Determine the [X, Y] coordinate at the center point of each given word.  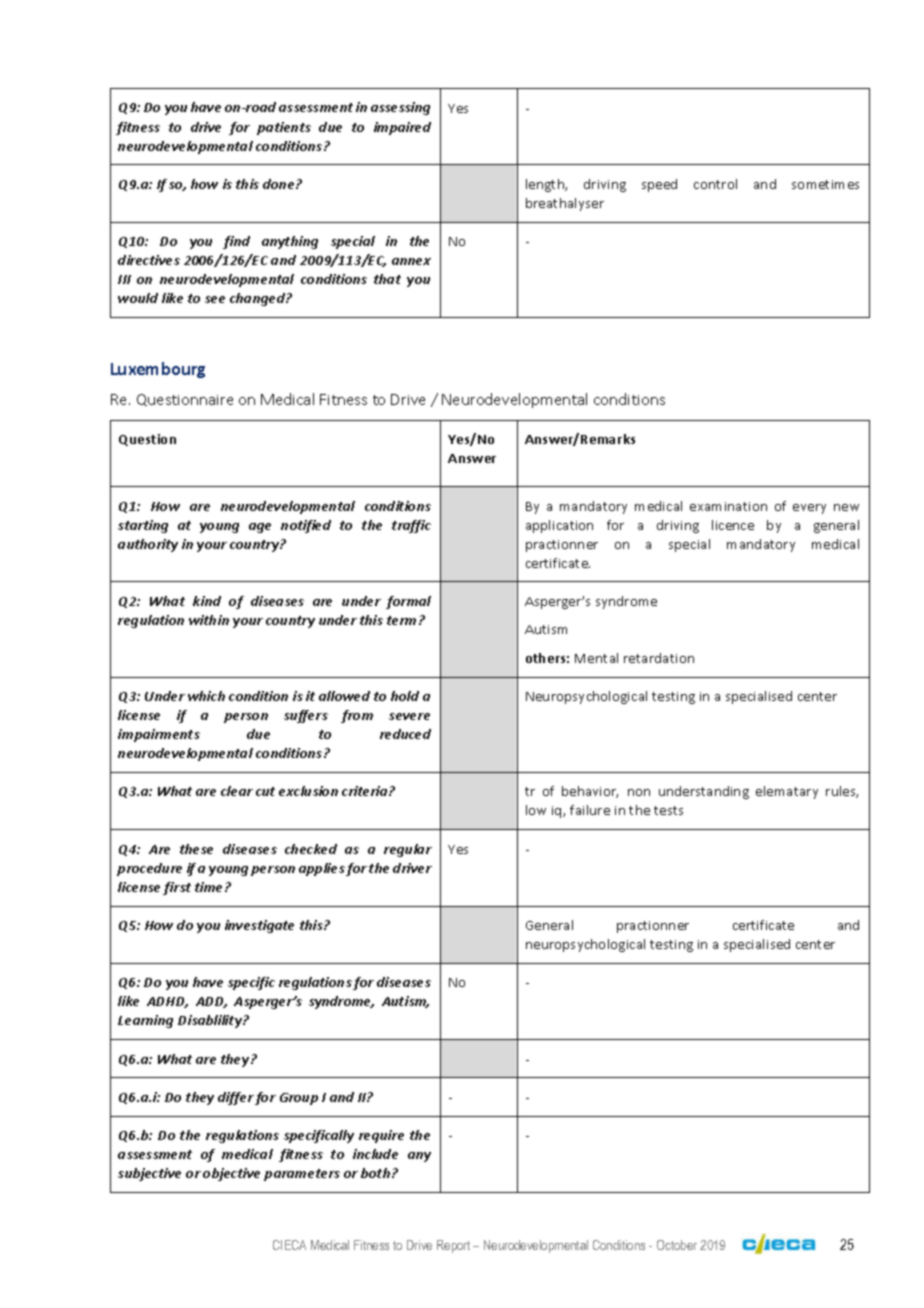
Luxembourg [158, 370]
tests [668, 810]
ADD [211, 1002]
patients [284, 128]
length [546, 185]
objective [231, 1174]
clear [237, 791]
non [639, 792]
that [387, 279]
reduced [405, 734]
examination [728, 506]
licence [733, 525]
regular [408, 850]
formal [408, 602]
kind [207, 601]
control [715, 184]
